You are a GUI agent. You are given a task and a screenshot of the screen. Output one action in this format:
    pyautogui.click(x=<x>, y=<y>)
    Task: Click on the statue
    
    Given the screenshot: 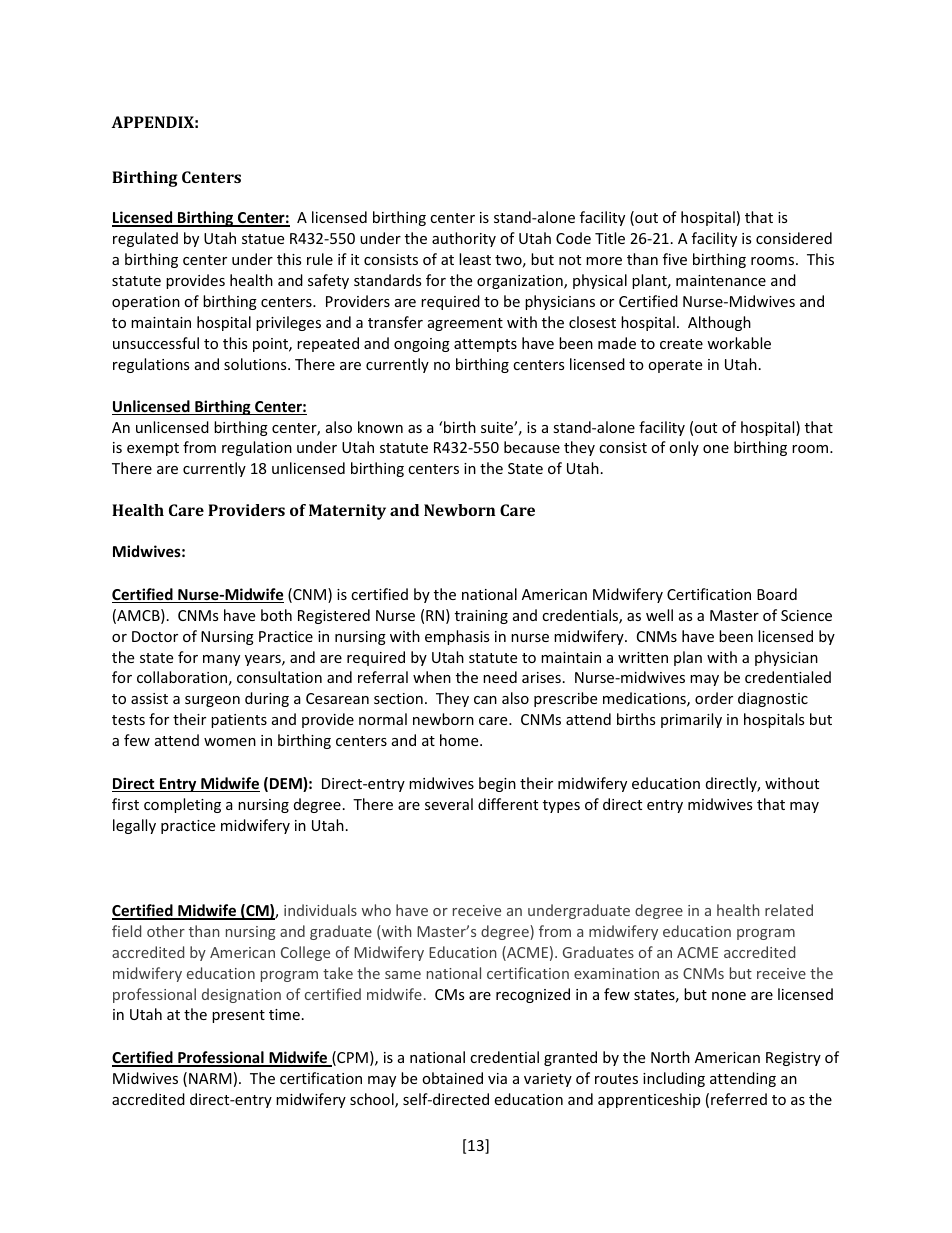 What is the action you would take?
    pyautogui.click(x=263, y=239)
